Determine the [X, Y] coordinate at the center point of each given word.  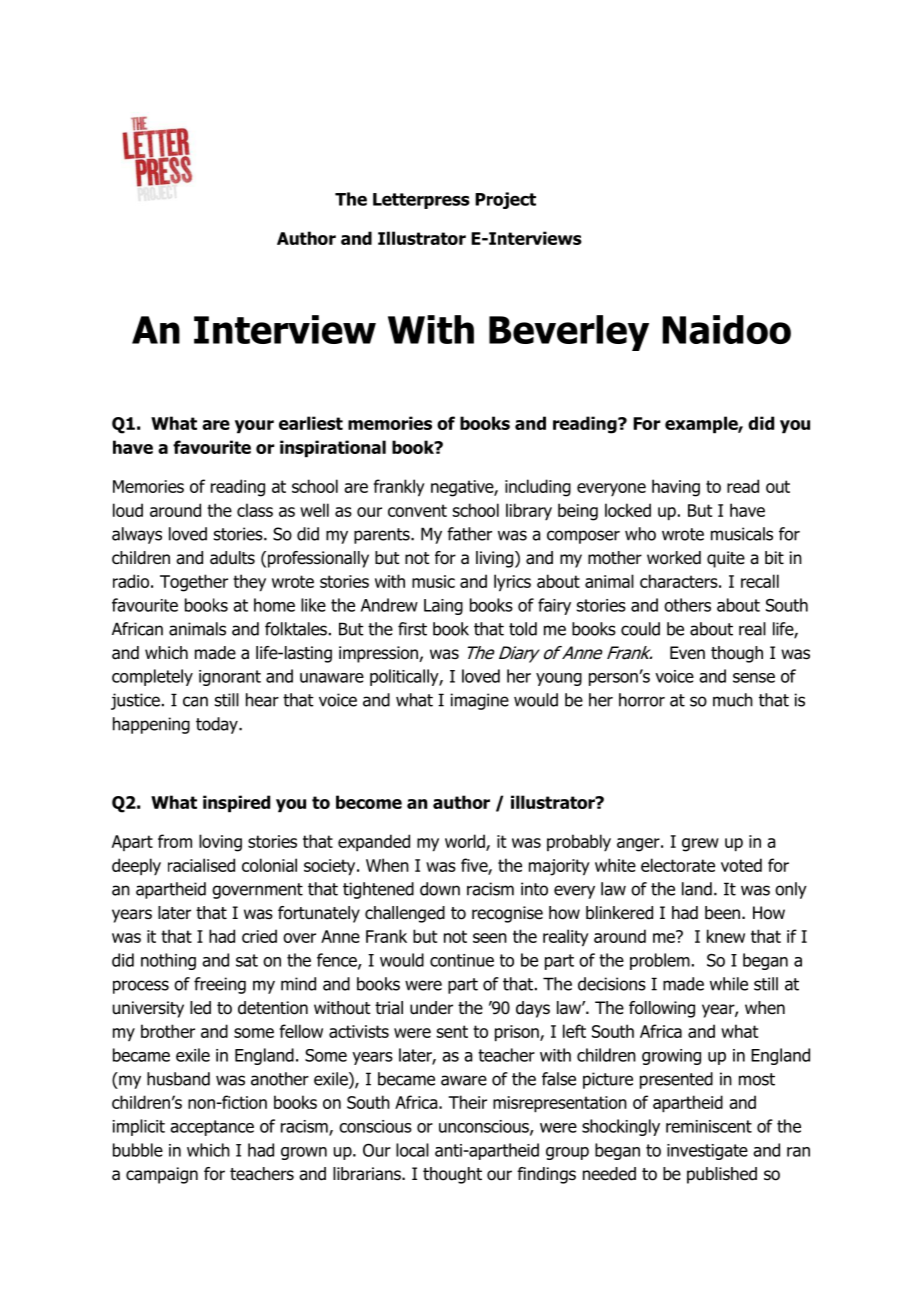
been [724, 913]
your [254, 427]
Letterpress [421, 201]
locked [628, 510]
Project [505, 200]
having [676, 488]
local [412, 1150]
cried [259, 936]
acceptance [212, 1128]
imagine [480, 701]
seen [490, 938]
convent [417, 510]
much [733, 700]
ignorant [230, 678]
